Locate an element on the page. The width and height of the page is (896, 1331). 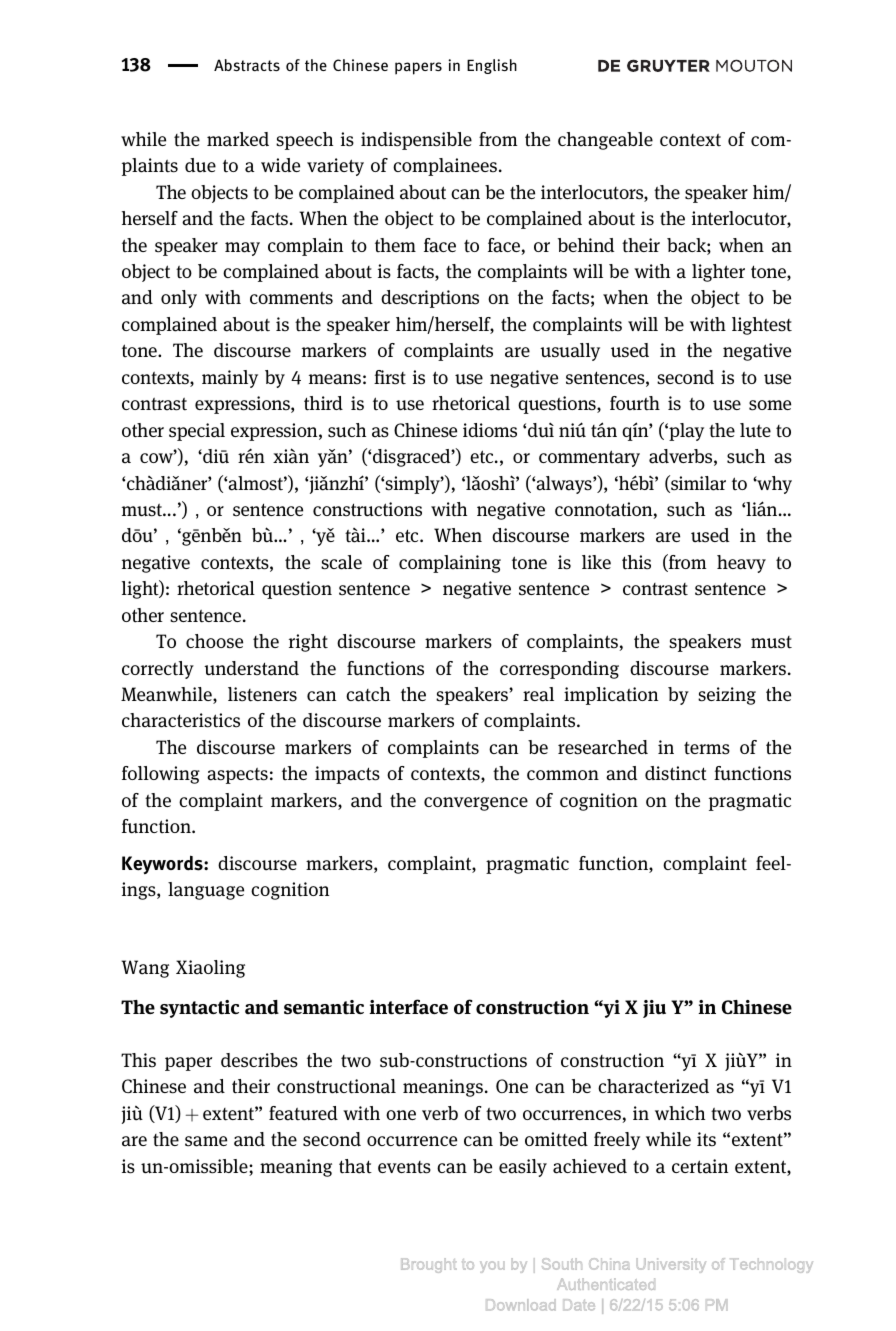
marked is located at coordinates (238, 139).
